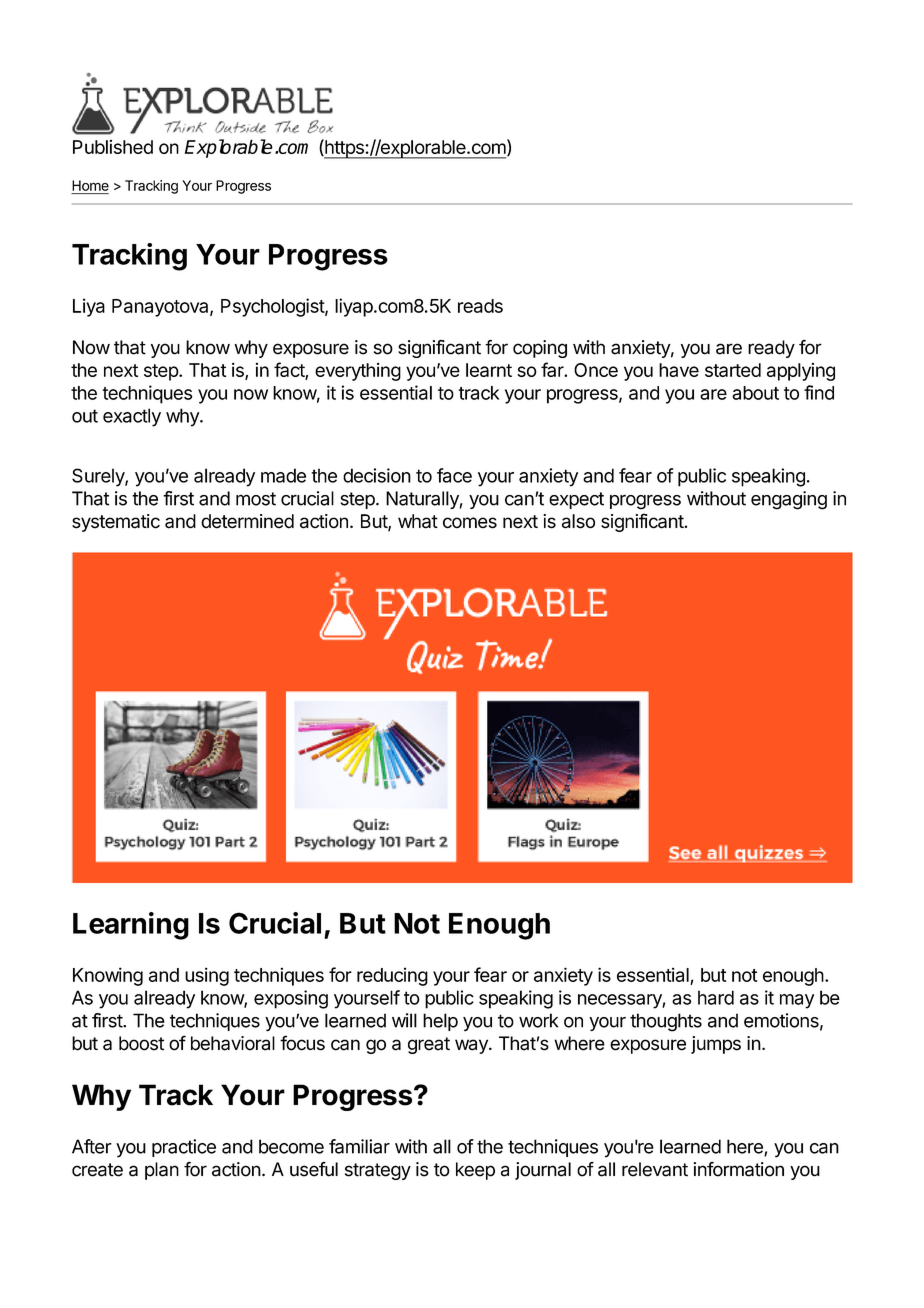 The image size is (924, 1308). What do you see at coordinates (797, 1001) in the image?
I see `may` at bounding box center [797, 1001].
